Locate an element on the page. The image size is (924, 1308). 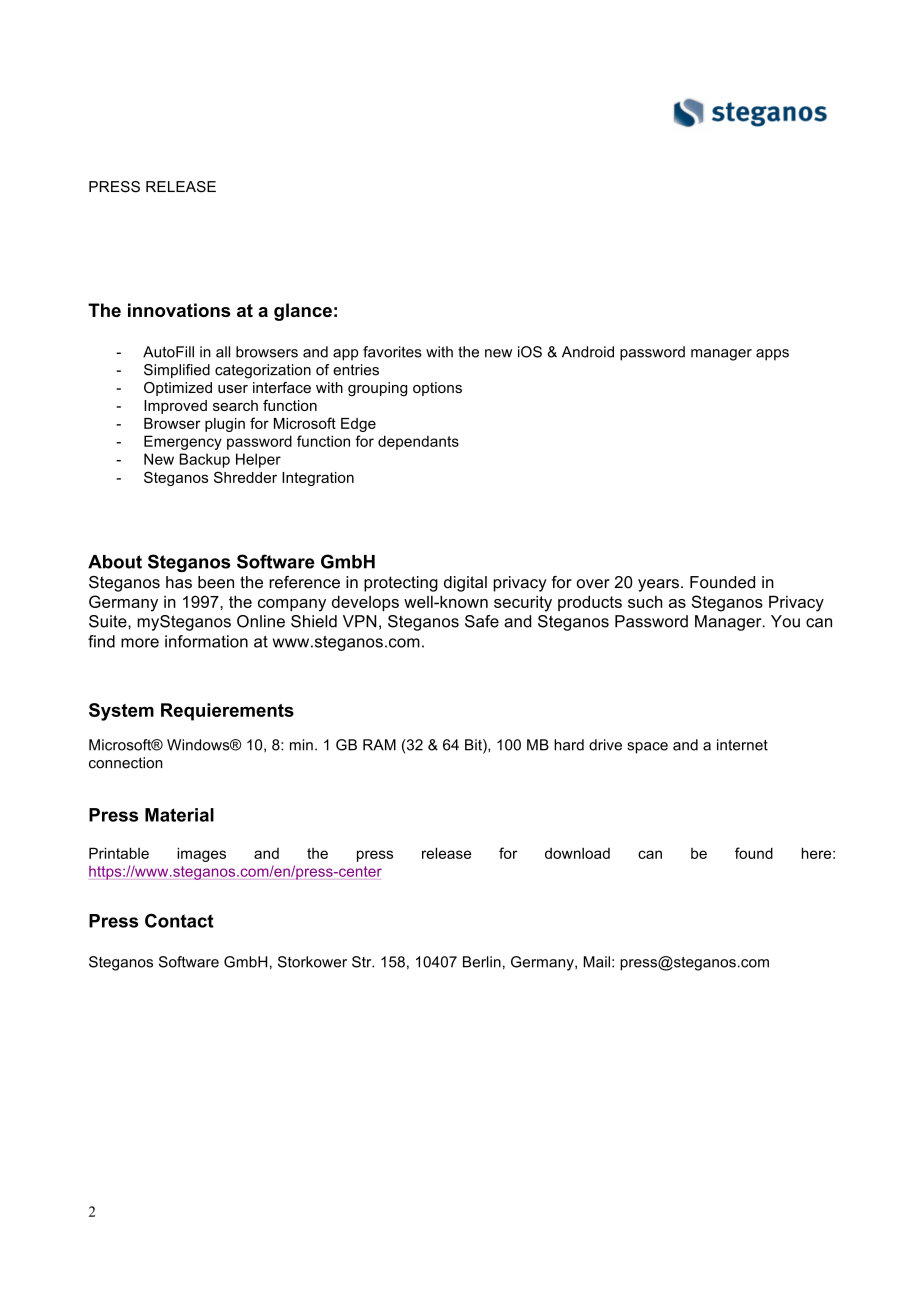
Contact is located at coordinates (179, 921).
